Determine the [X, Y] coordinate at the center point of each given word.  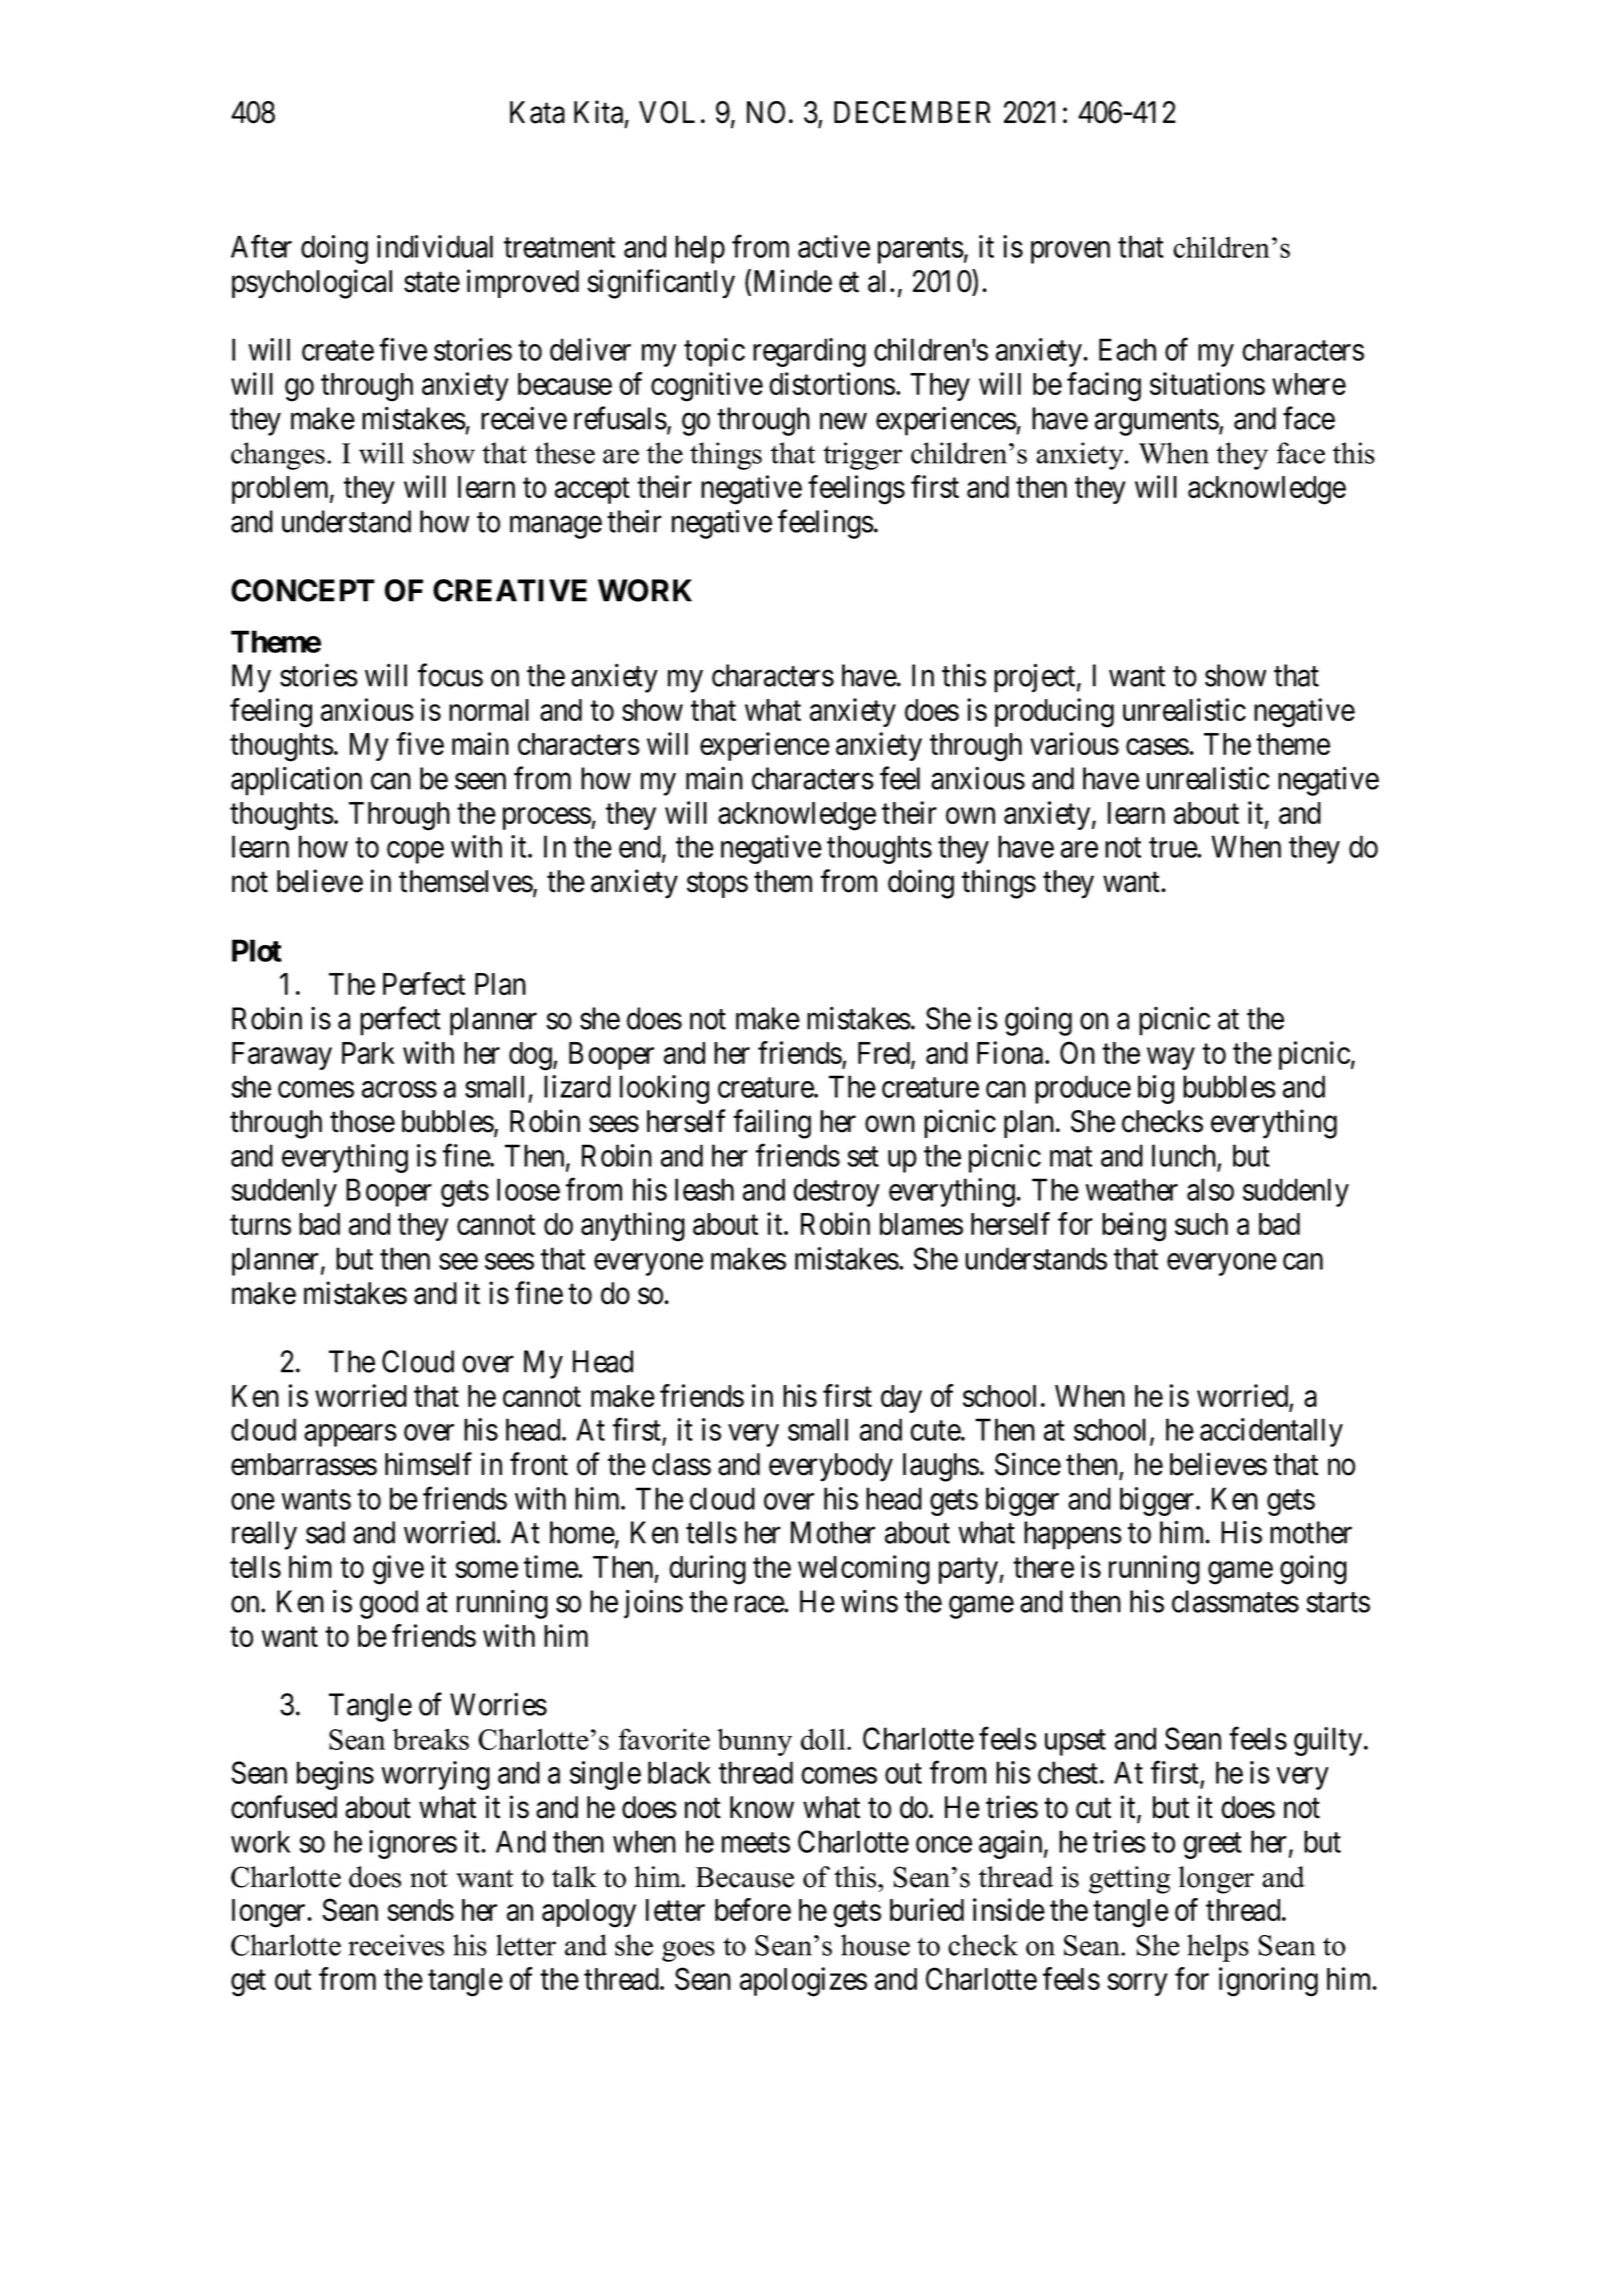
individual [435, 246]
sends [420, 1910]
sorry [1137, 1985]
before [753, 1909]
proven [1070, 252]
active [834, 246]
